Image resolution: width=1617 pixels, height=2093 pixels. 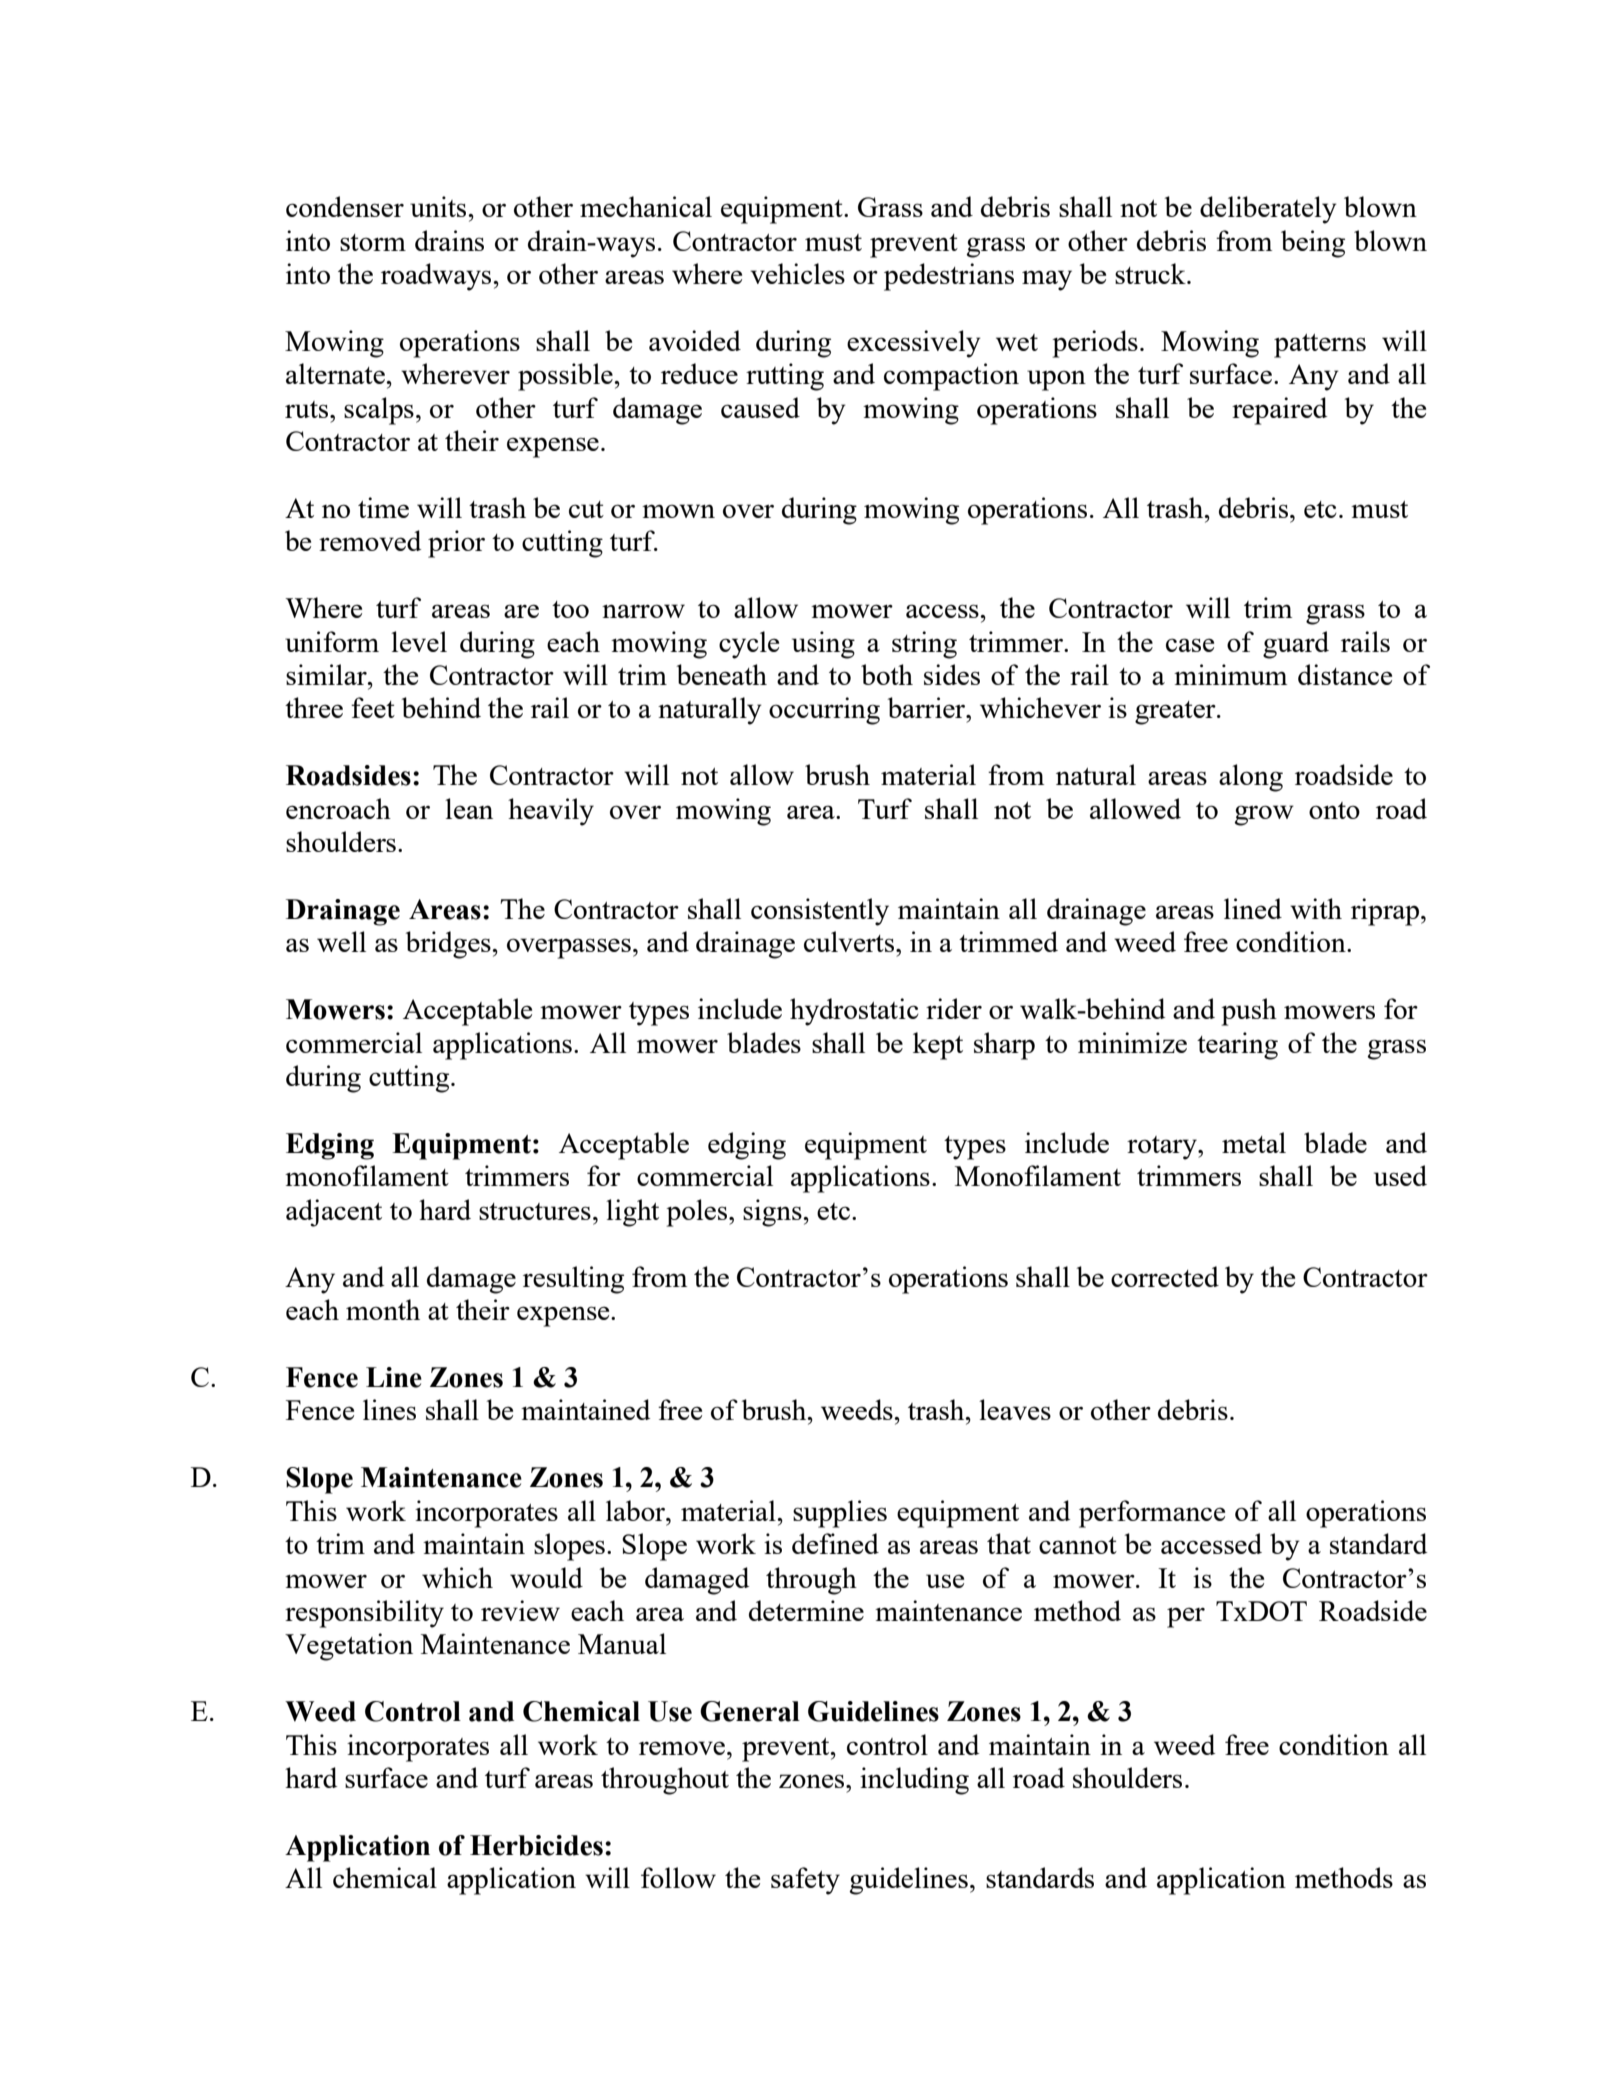 What do you see at coordinates (1190, 645) in the screenshot?
I see `case` at bounding box center [1190, 645].
